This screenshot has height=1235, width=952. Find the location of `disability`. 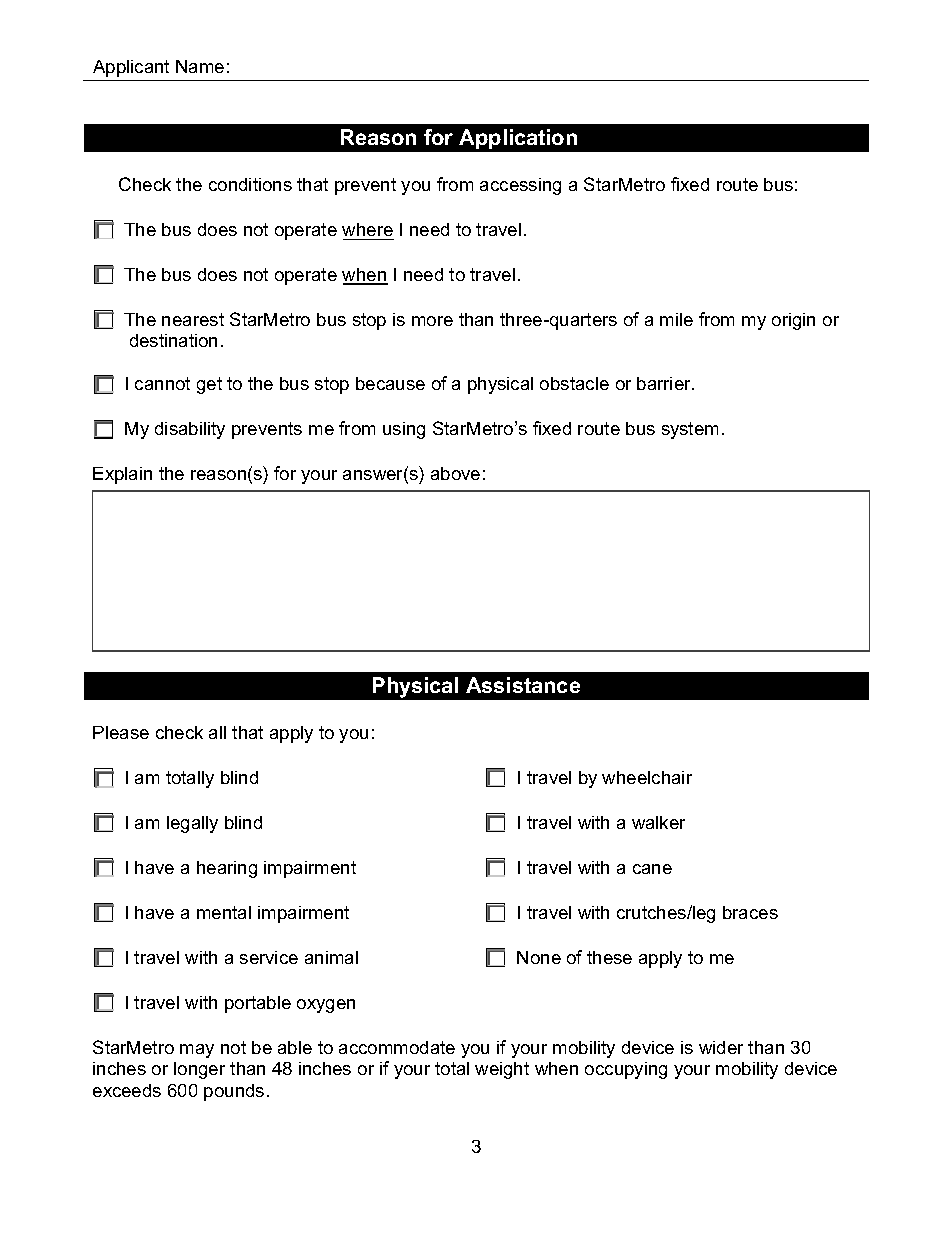

disability is located at coordinates (190, 430).
